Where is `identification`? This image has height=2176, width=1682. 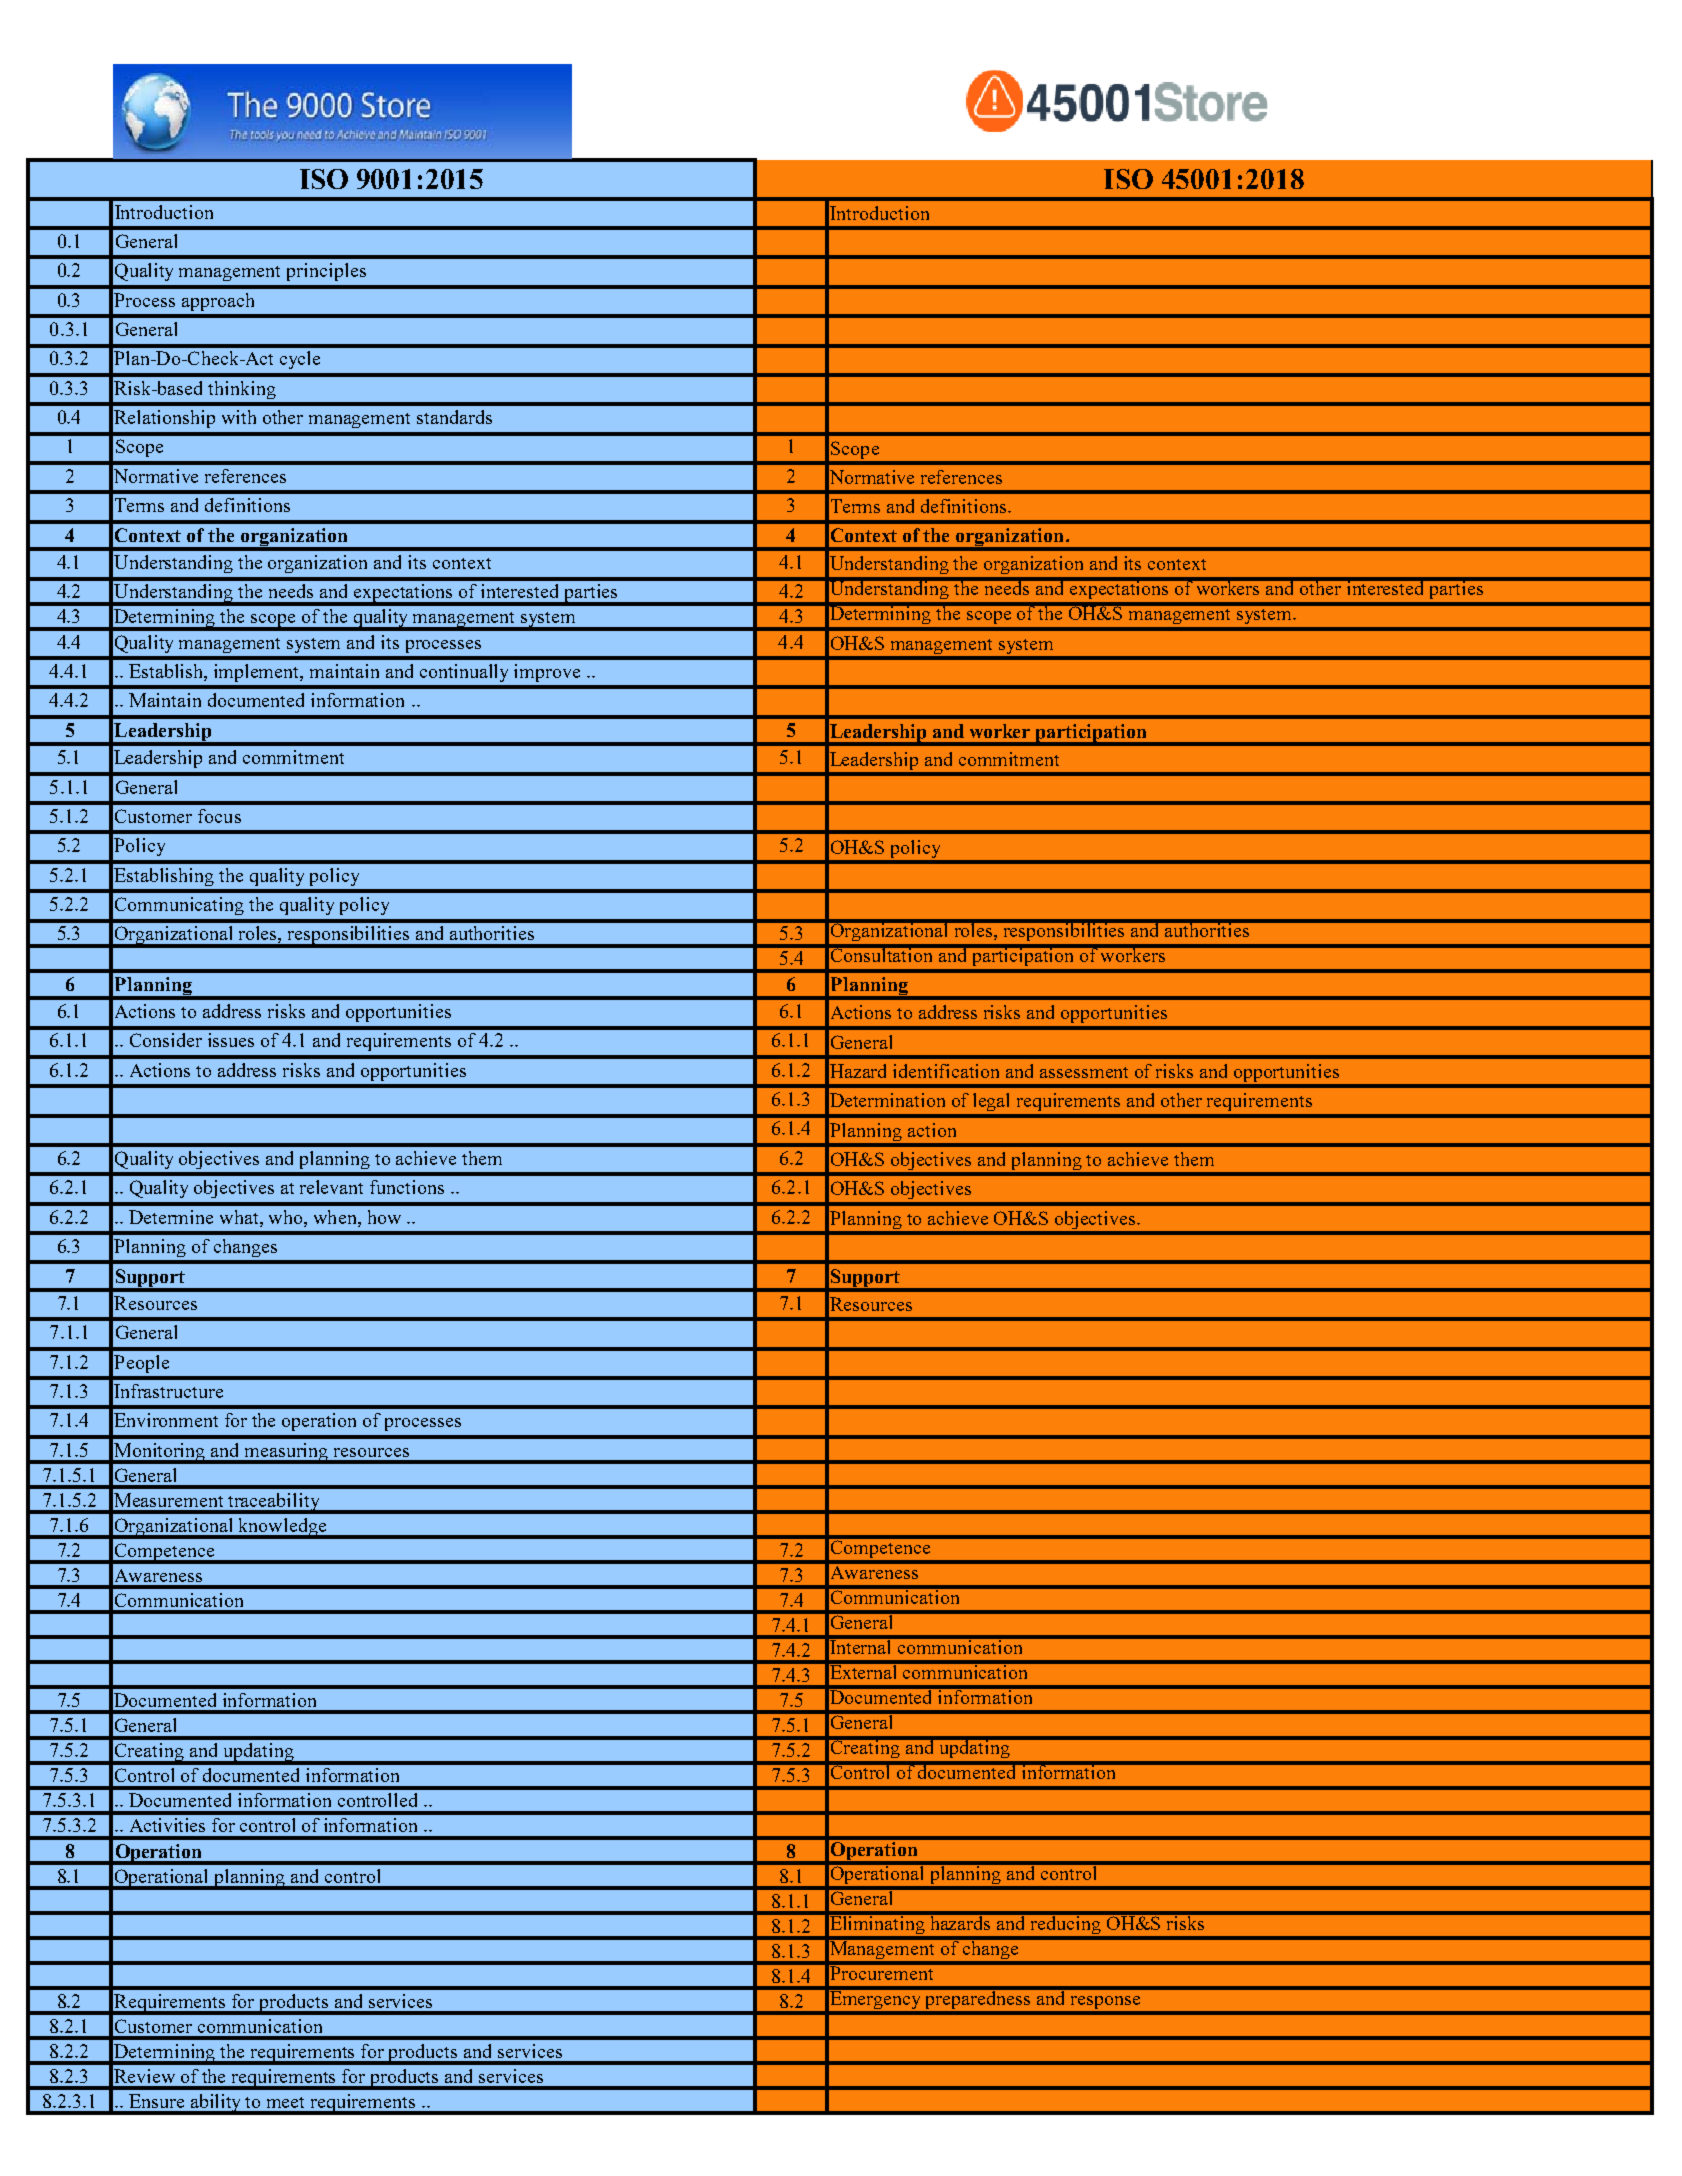 identification is located at coordinates (946, 1071).
